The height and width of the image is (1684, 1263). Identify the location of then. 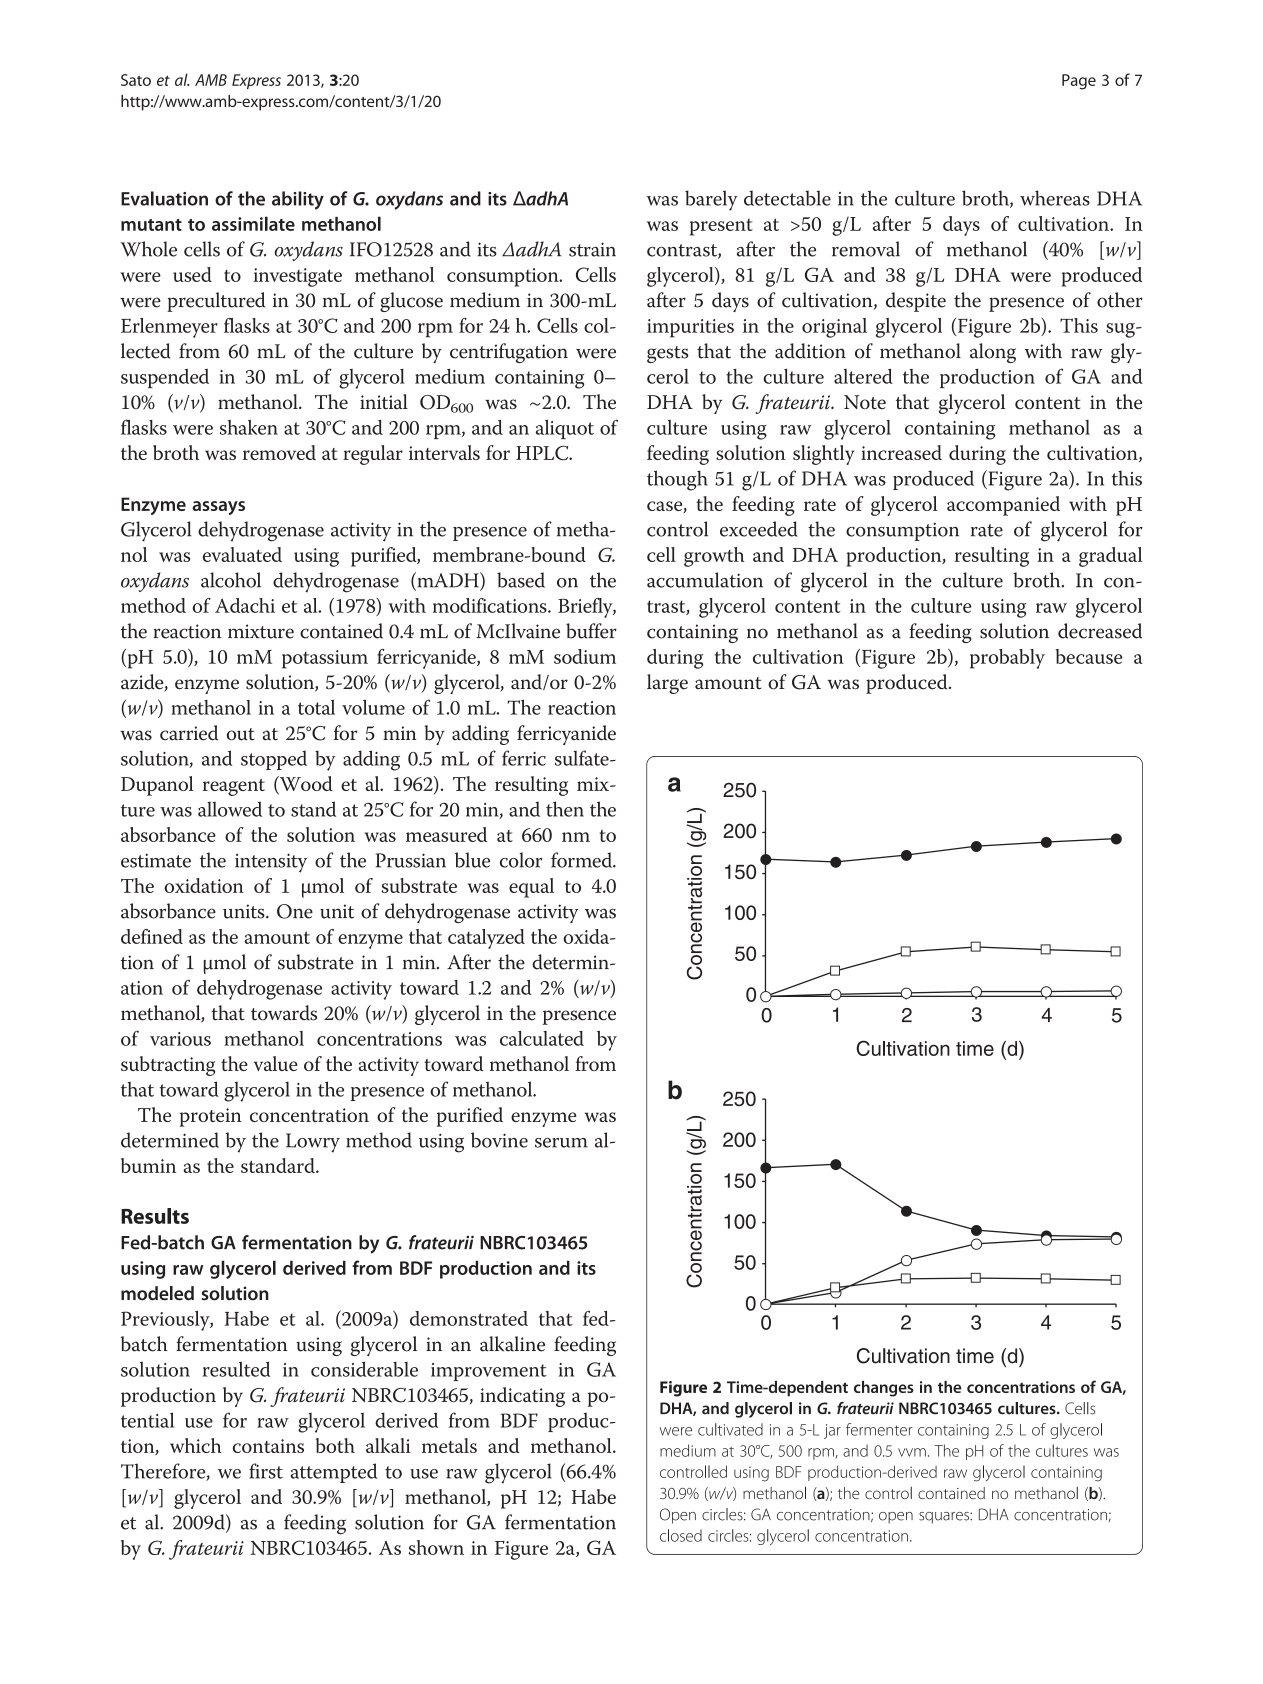
(565, 809).
